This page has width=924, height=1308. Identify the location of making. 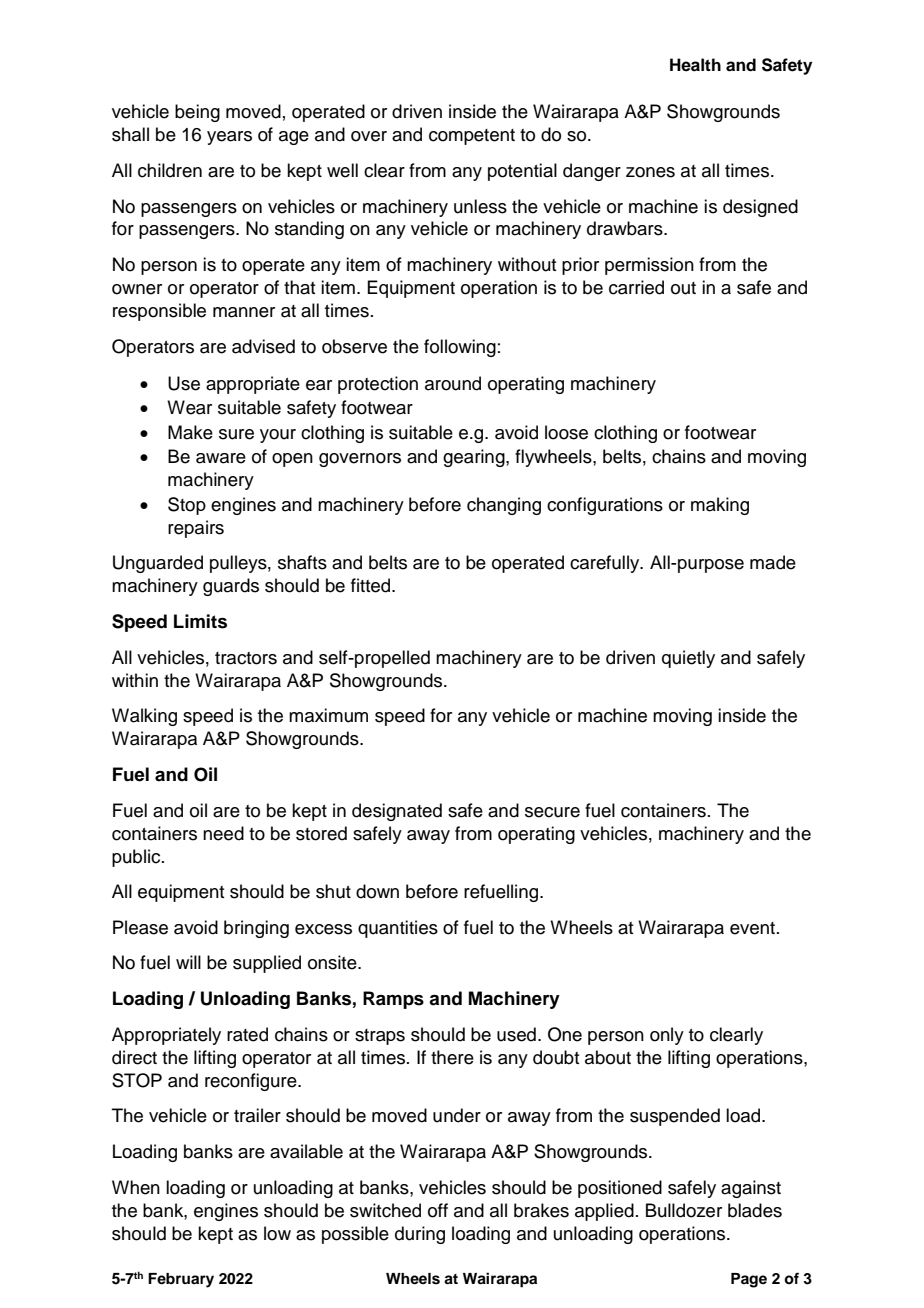
(720, 506).
